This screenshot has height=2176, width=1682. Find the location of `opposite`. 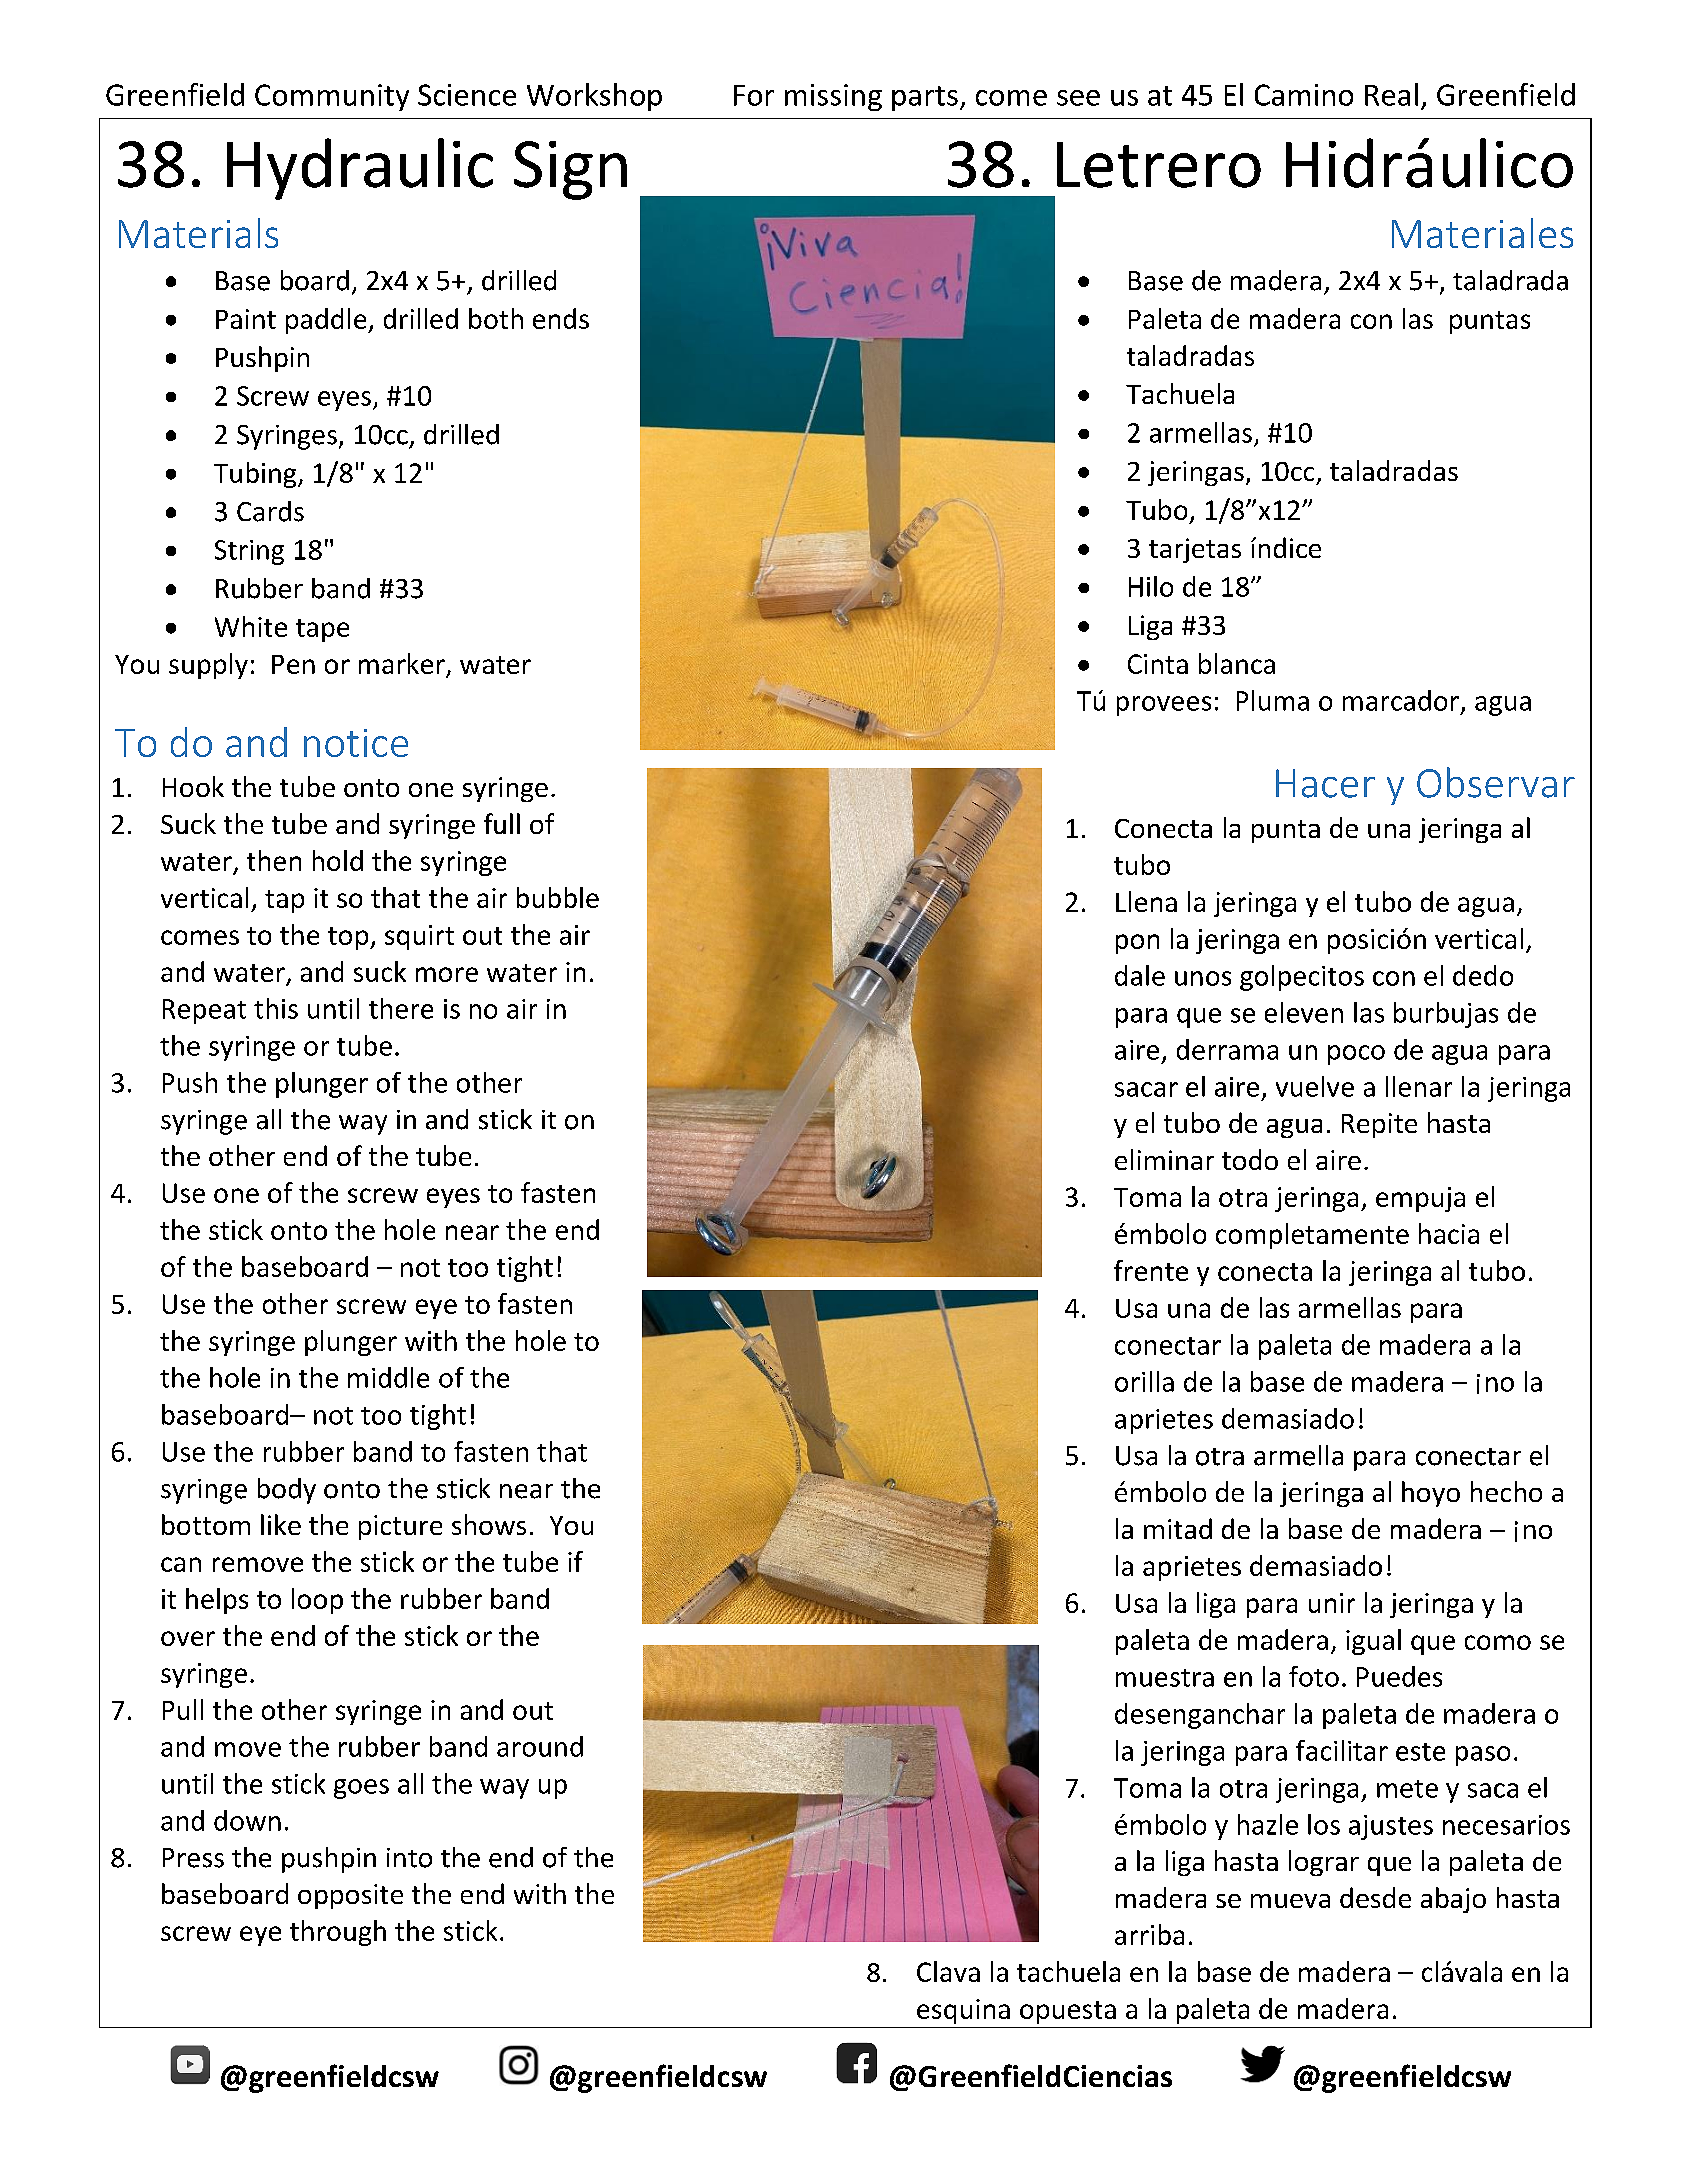

opposite is located at coordinates (350, 1896).
